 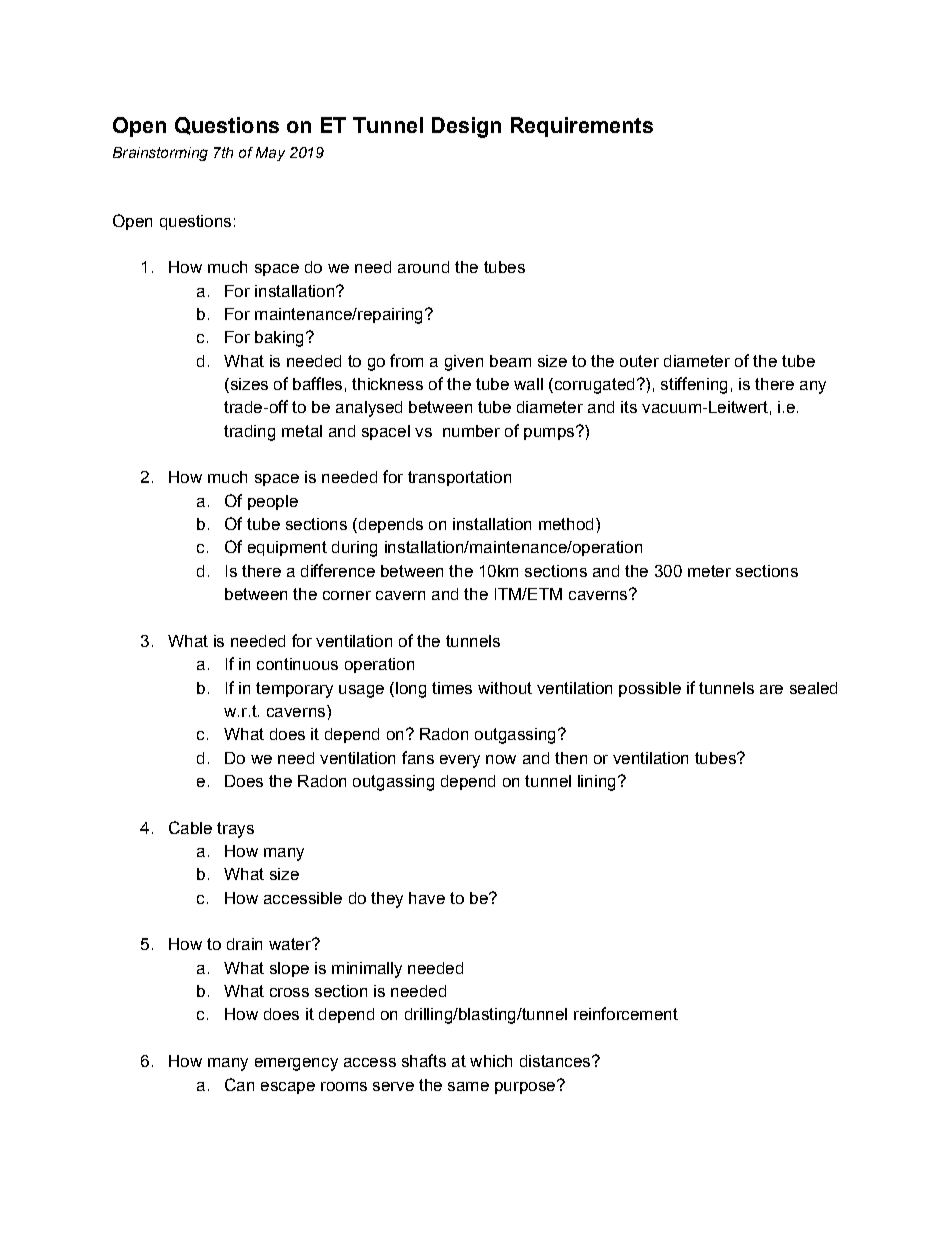 I want to click on every, so click(x=460, y=761).
